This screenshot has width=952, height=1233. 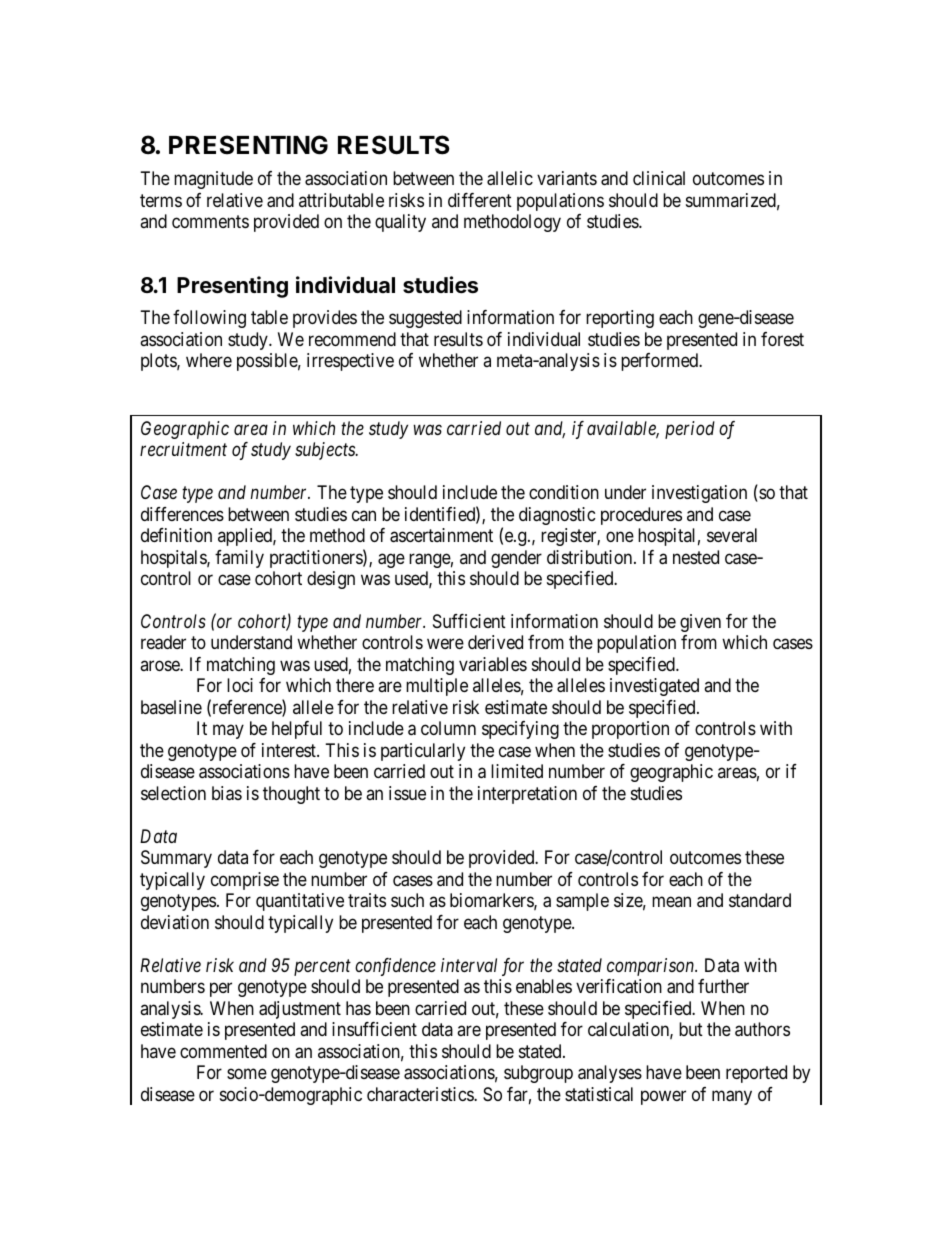 I want to click on mean, so click(x=671, y=902).
